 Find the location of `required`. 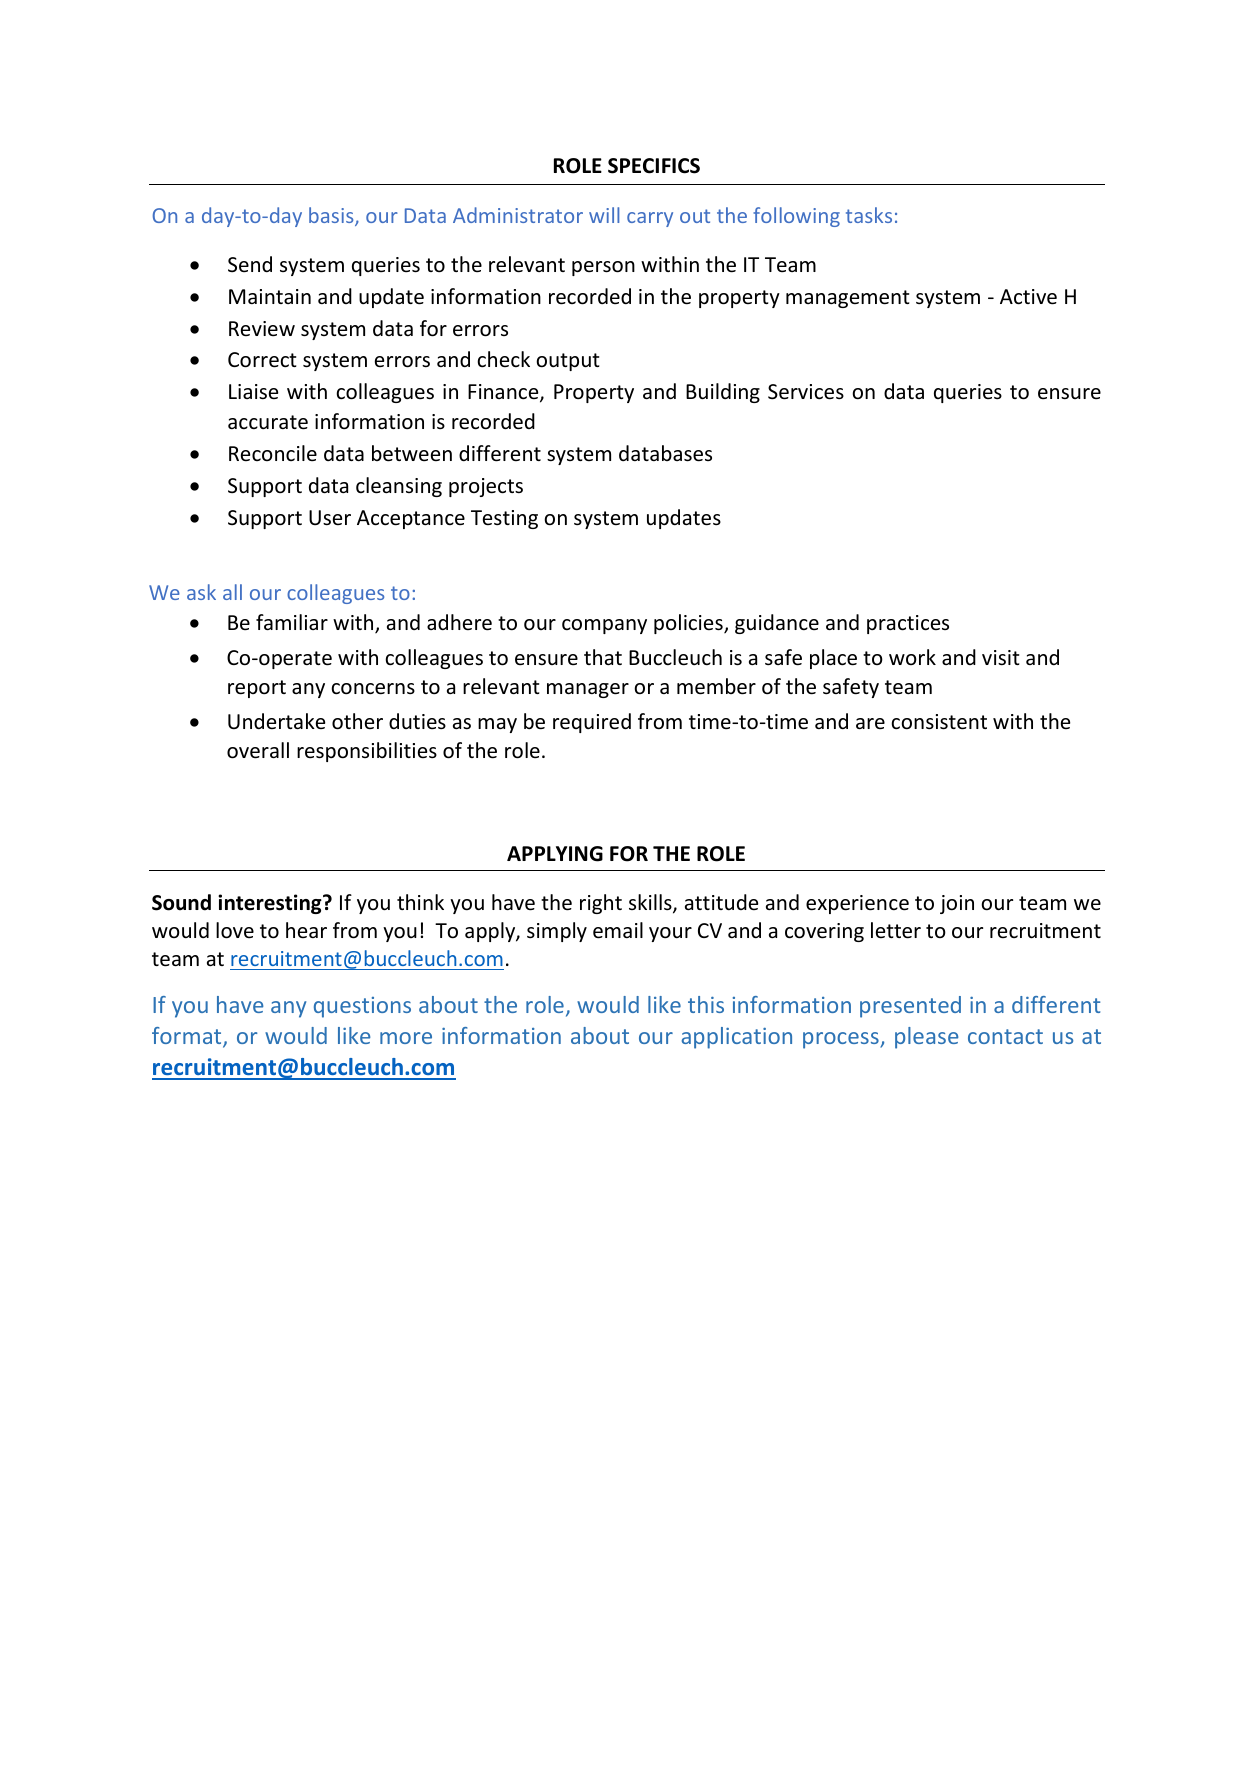

required is located at coordinates (592, 723).
